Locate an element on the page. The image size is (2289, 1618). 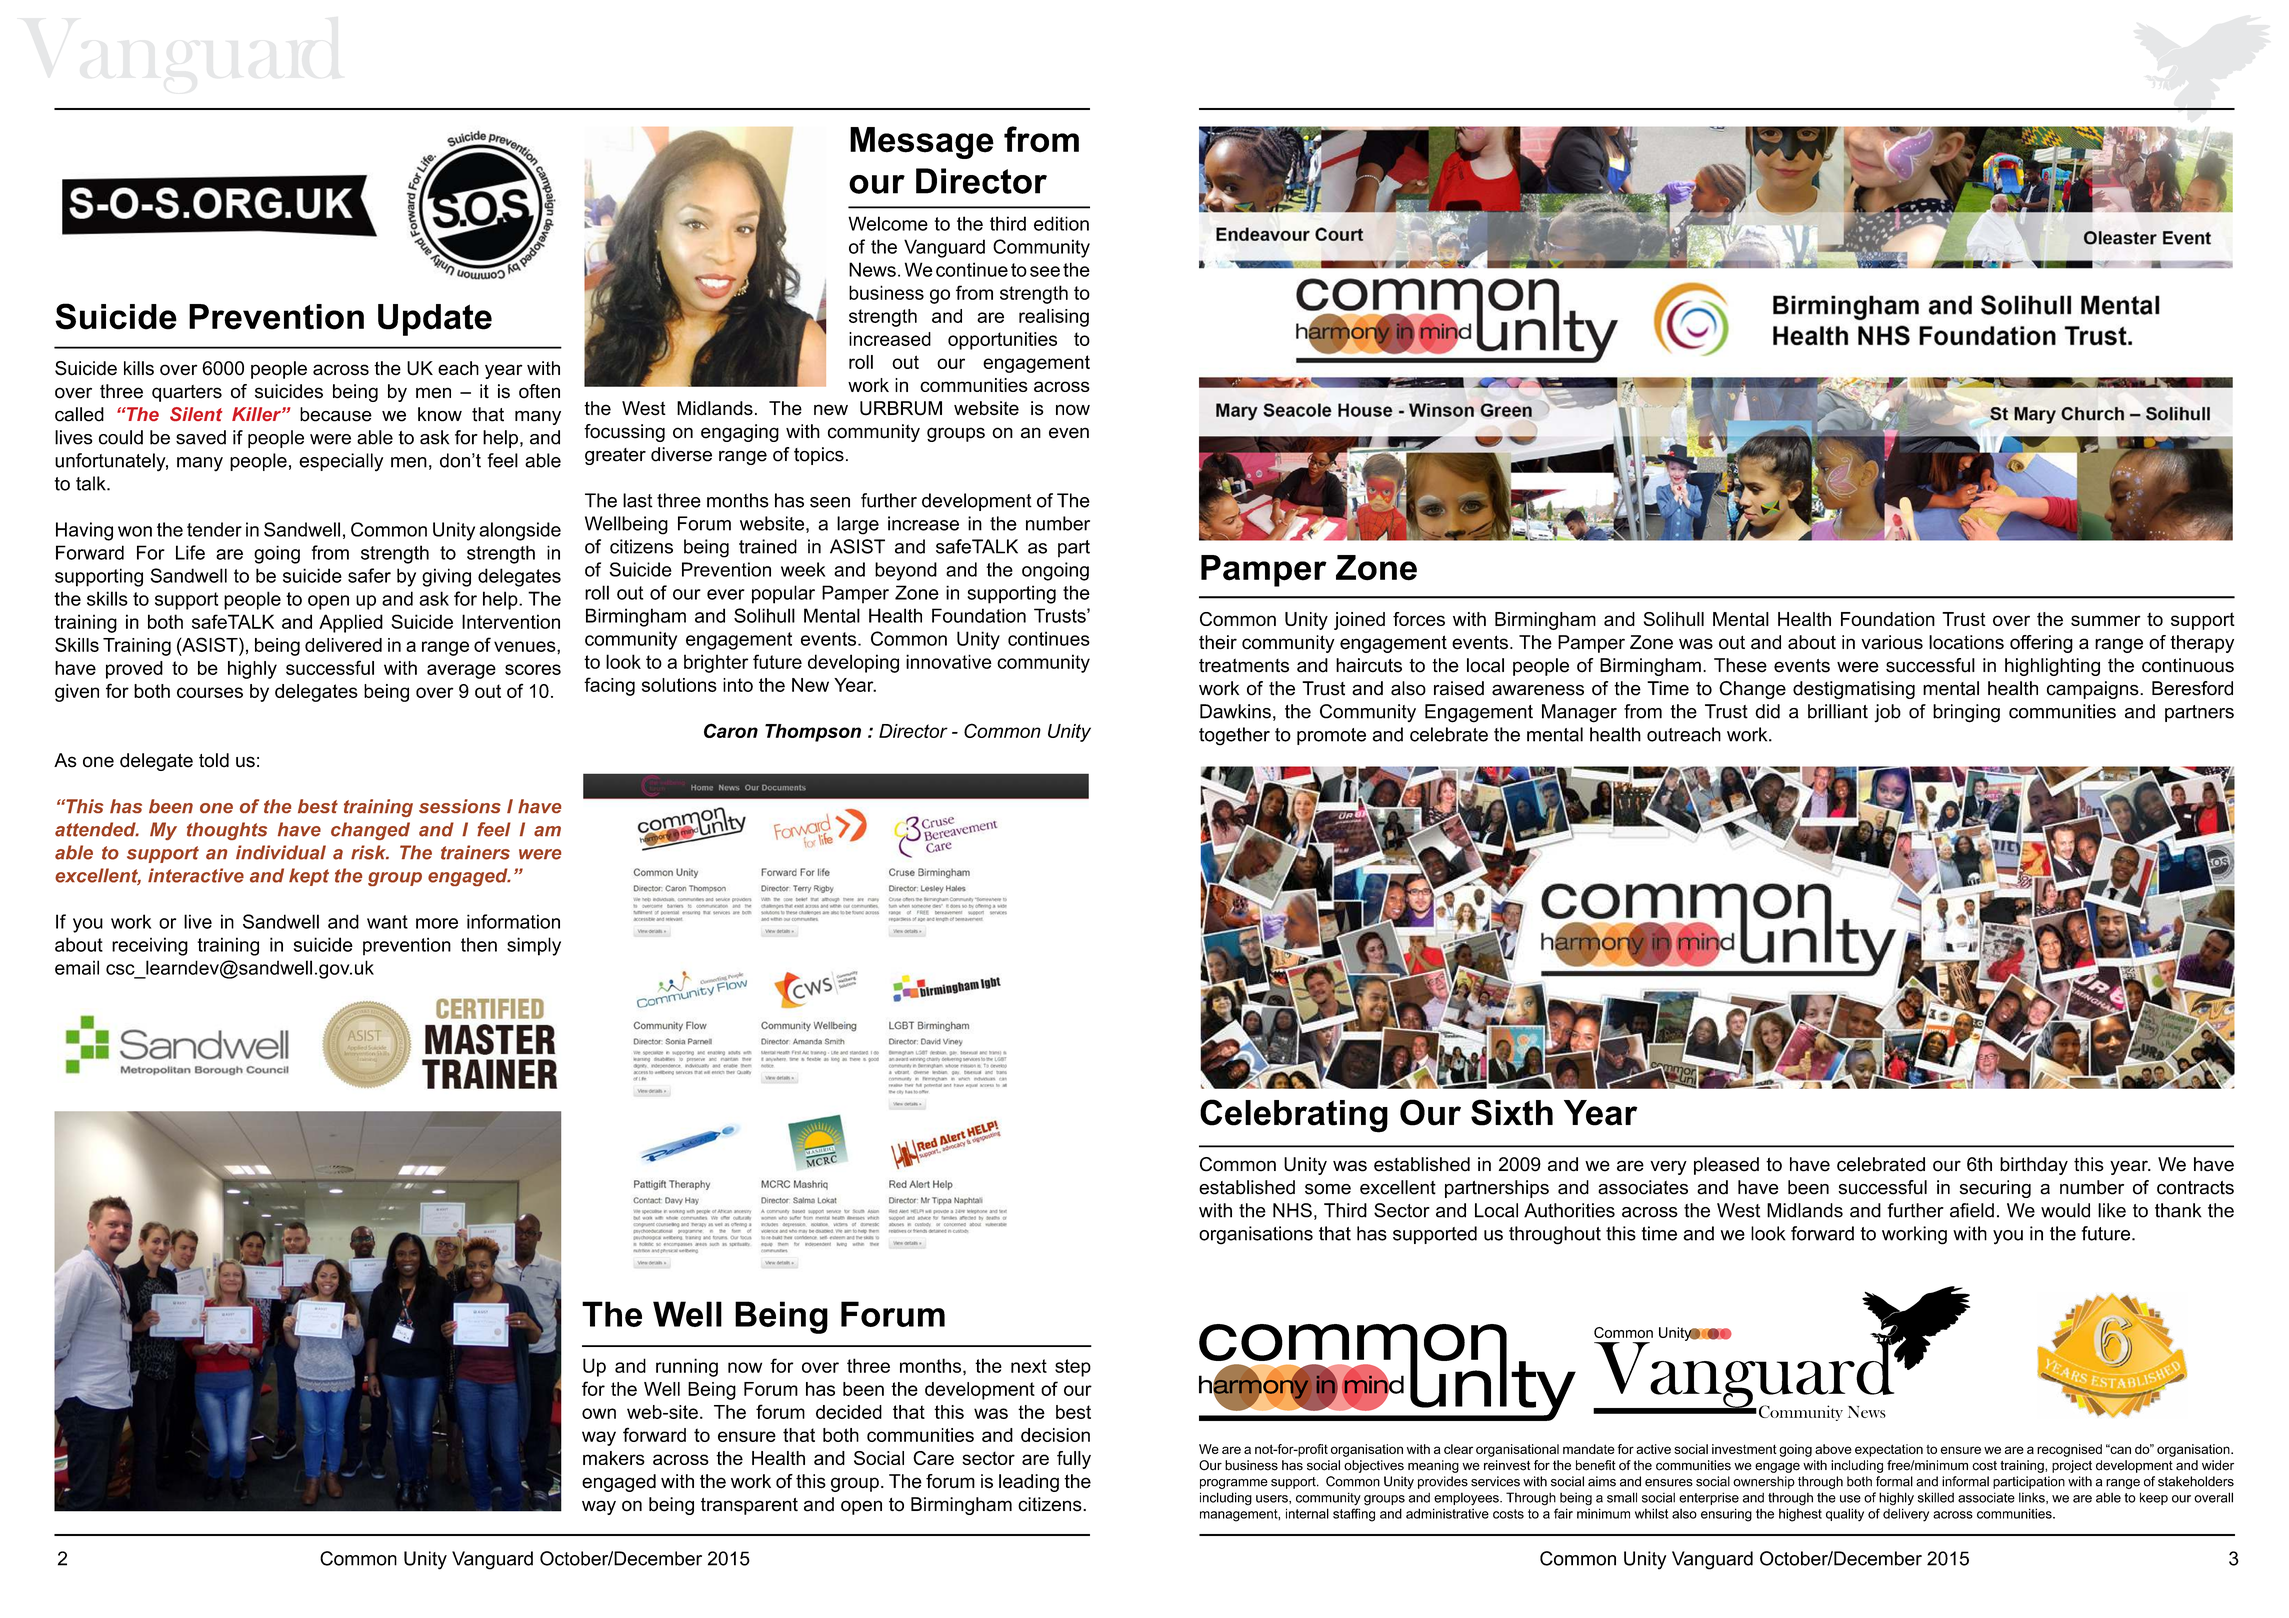
then is located at coordinates (479, 944).
